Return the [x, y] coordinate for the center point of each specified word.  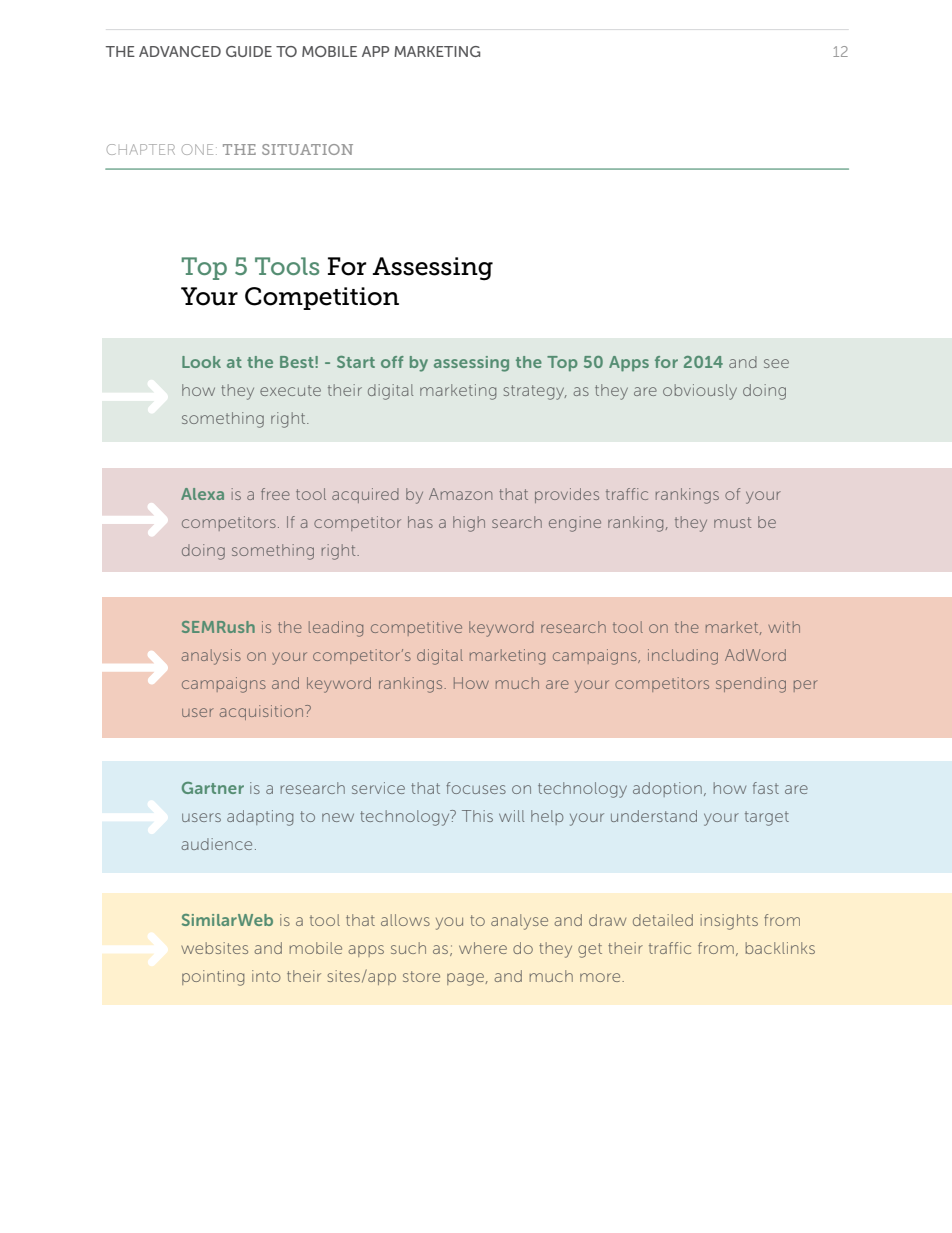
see [776, 363]
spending [751, 685]
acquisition [261, 712]
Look [201, 362]
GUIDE [249, 51]
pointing [213, 978]
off [392, 362]
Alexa [202, 494]
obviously [700, 392]
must [732, 522]
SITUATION [307, 149]
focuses [476, 788]
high [469, 524]
